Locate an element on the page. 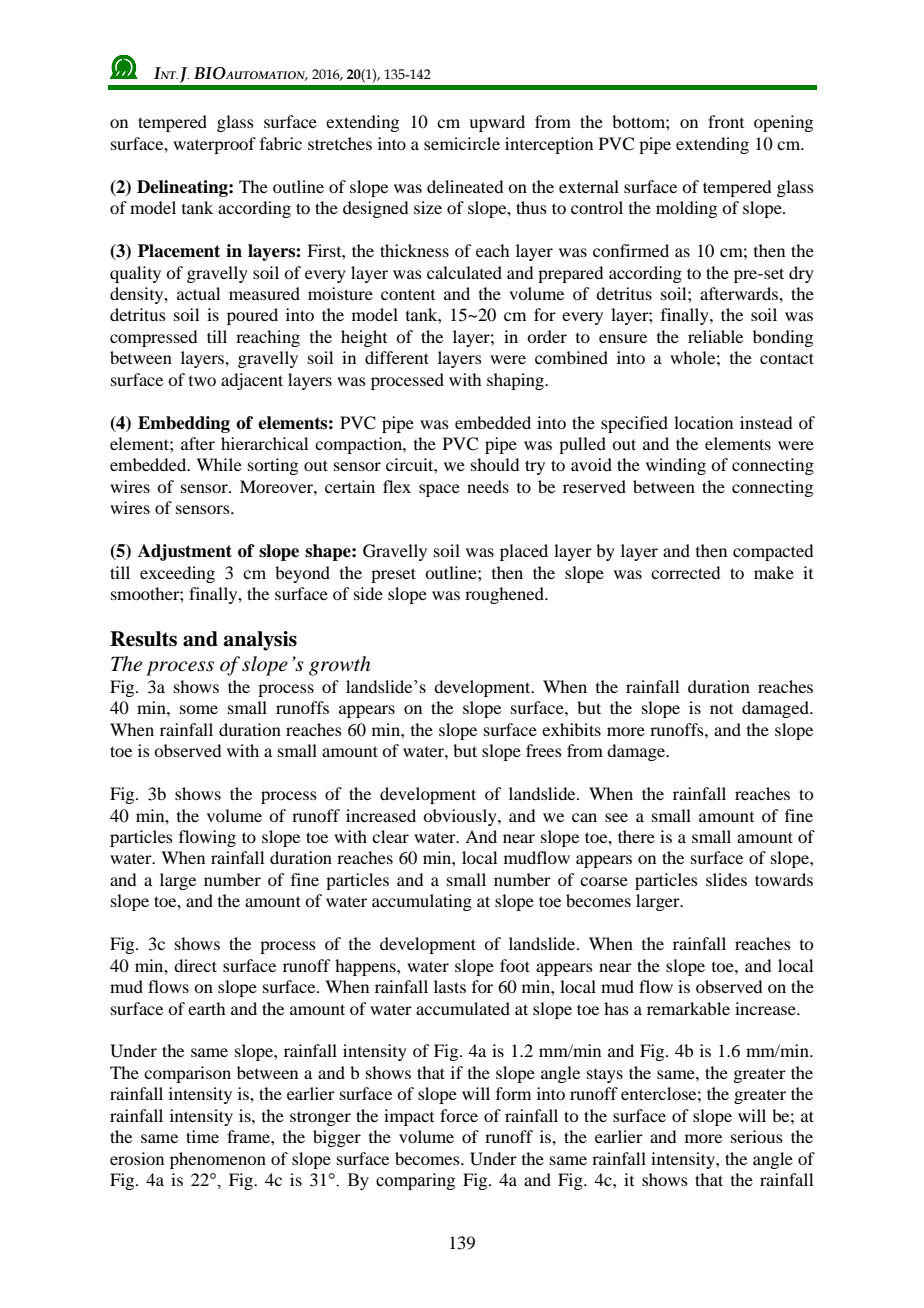  winding is located at coordinates (676, 466).
